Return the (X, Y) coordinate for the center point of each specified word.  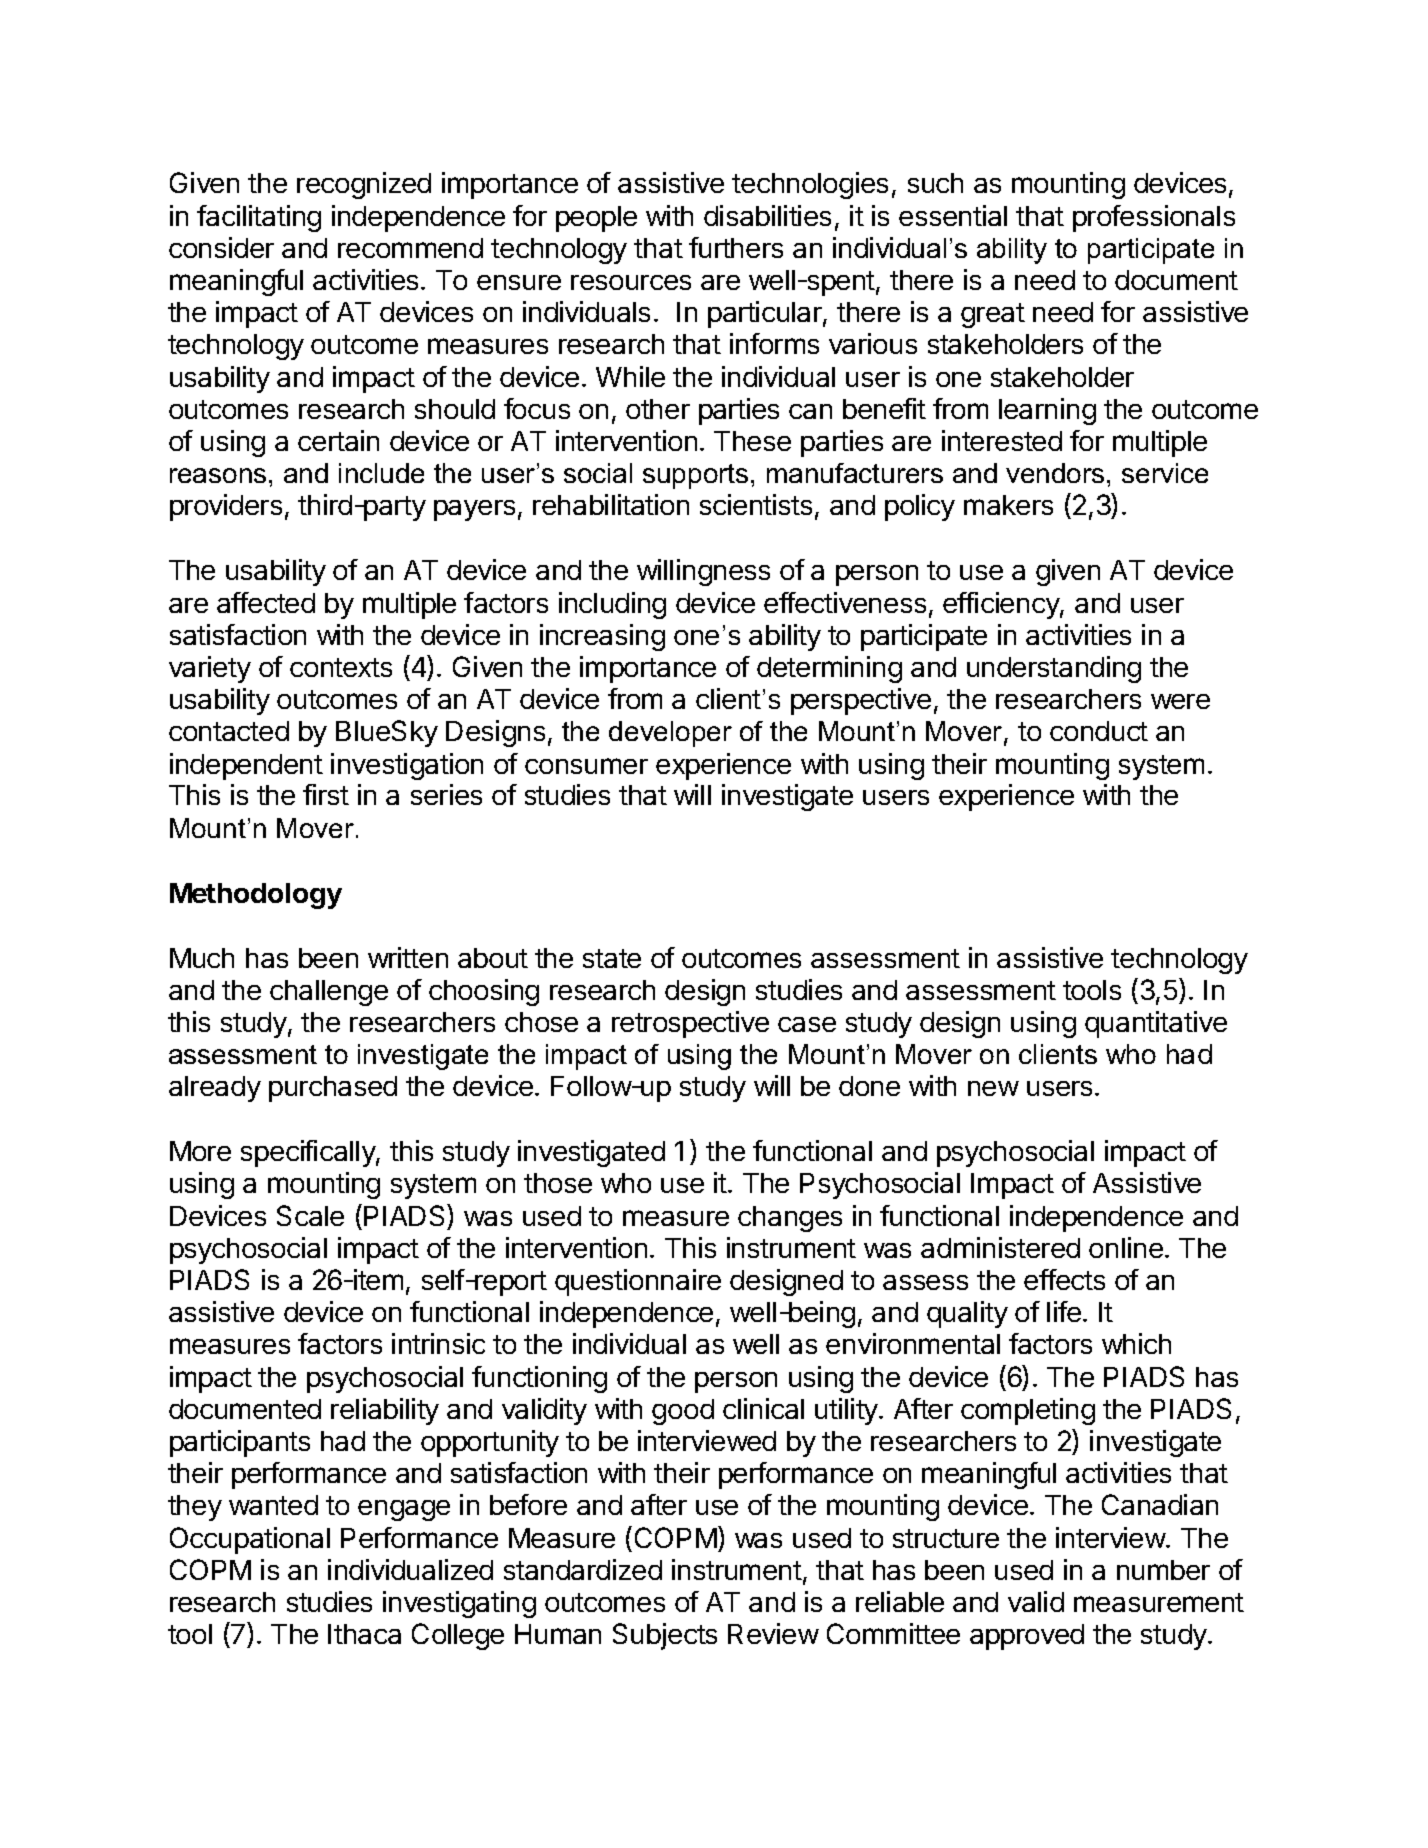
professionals (1154, 218)
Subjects (665, 1636)
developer (670, 734)
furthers (736, 247)
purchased (333, 1089)
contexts (341, 667)
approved (1027, 1637)
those (558, 1183)
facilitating (259, 218)
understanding (1054, 669)
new (993, 1088)
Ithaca (364, 1634)
